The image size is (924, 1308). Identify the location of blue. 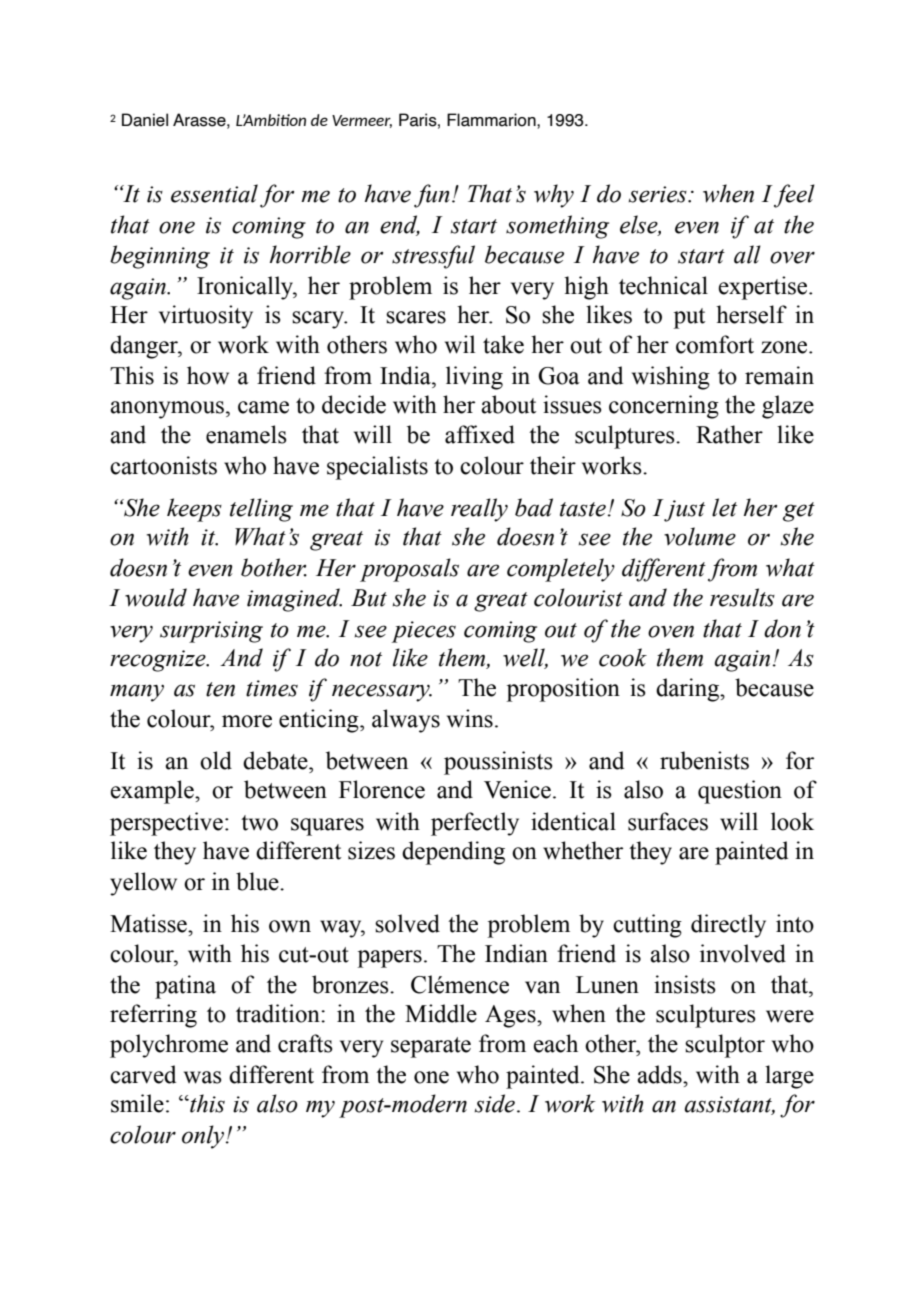
(258, 881).
